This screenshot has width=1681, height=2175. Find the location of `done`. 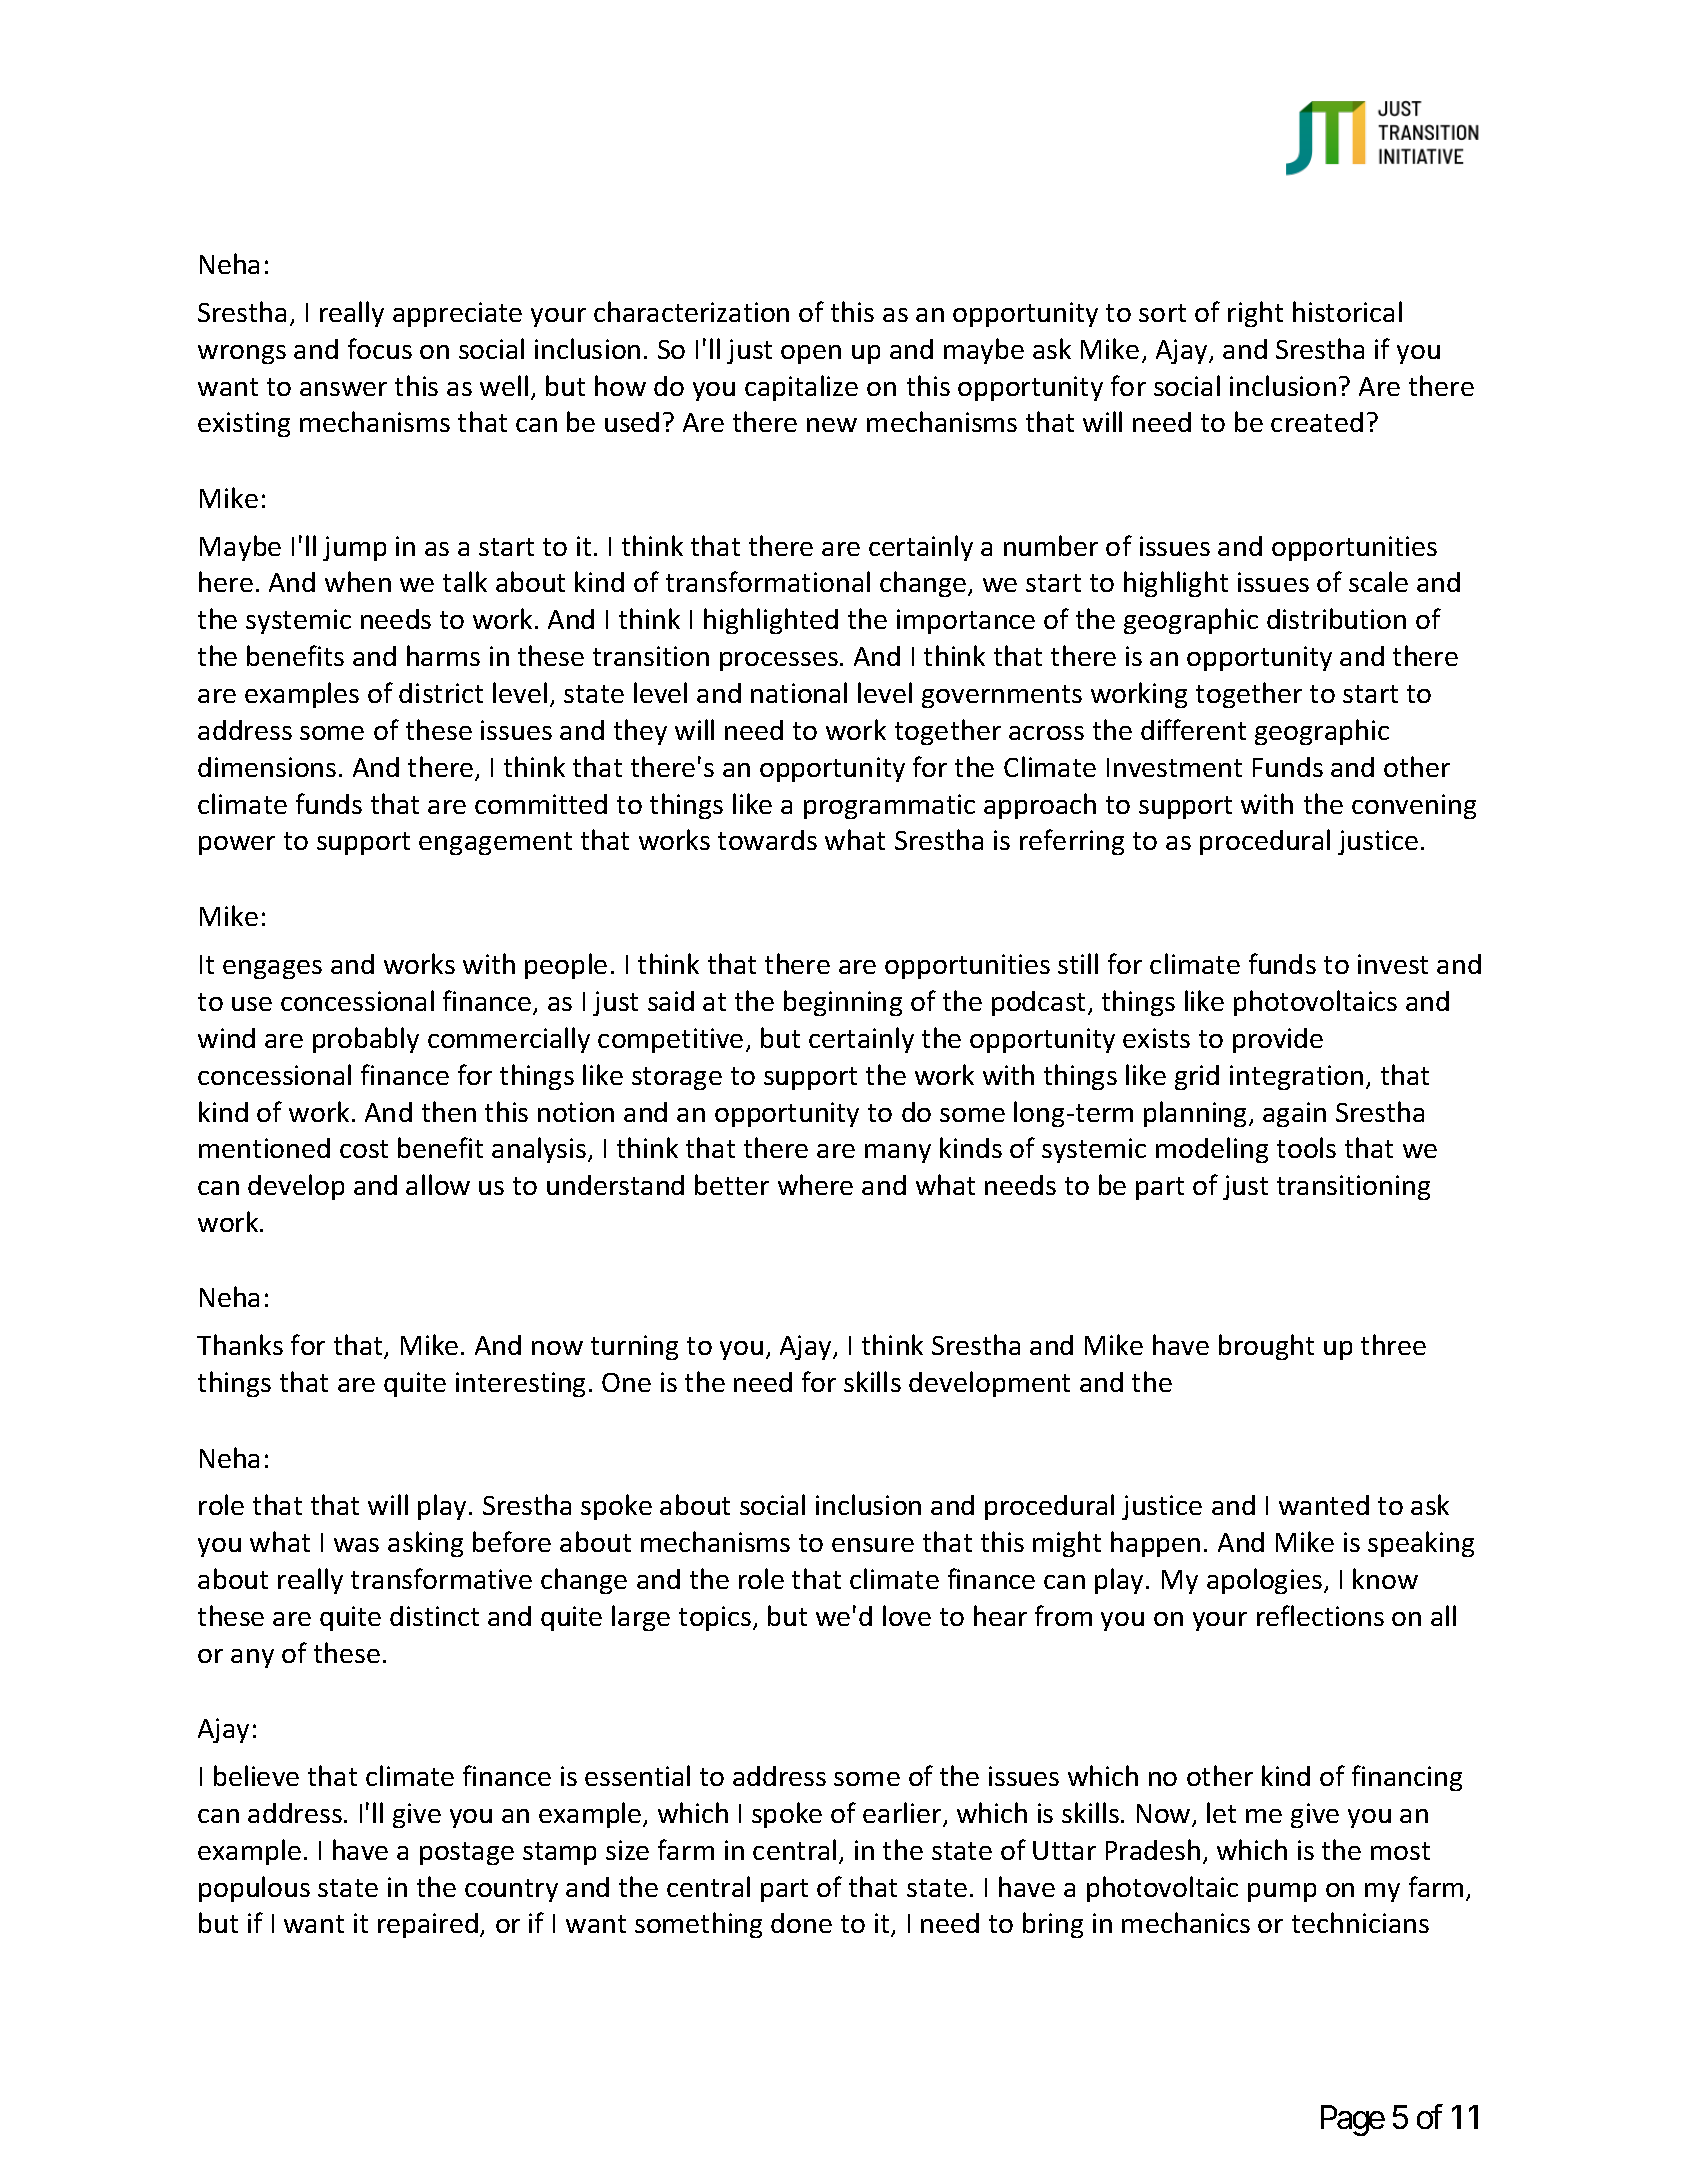

done is located at coordinates (801, 1923).
